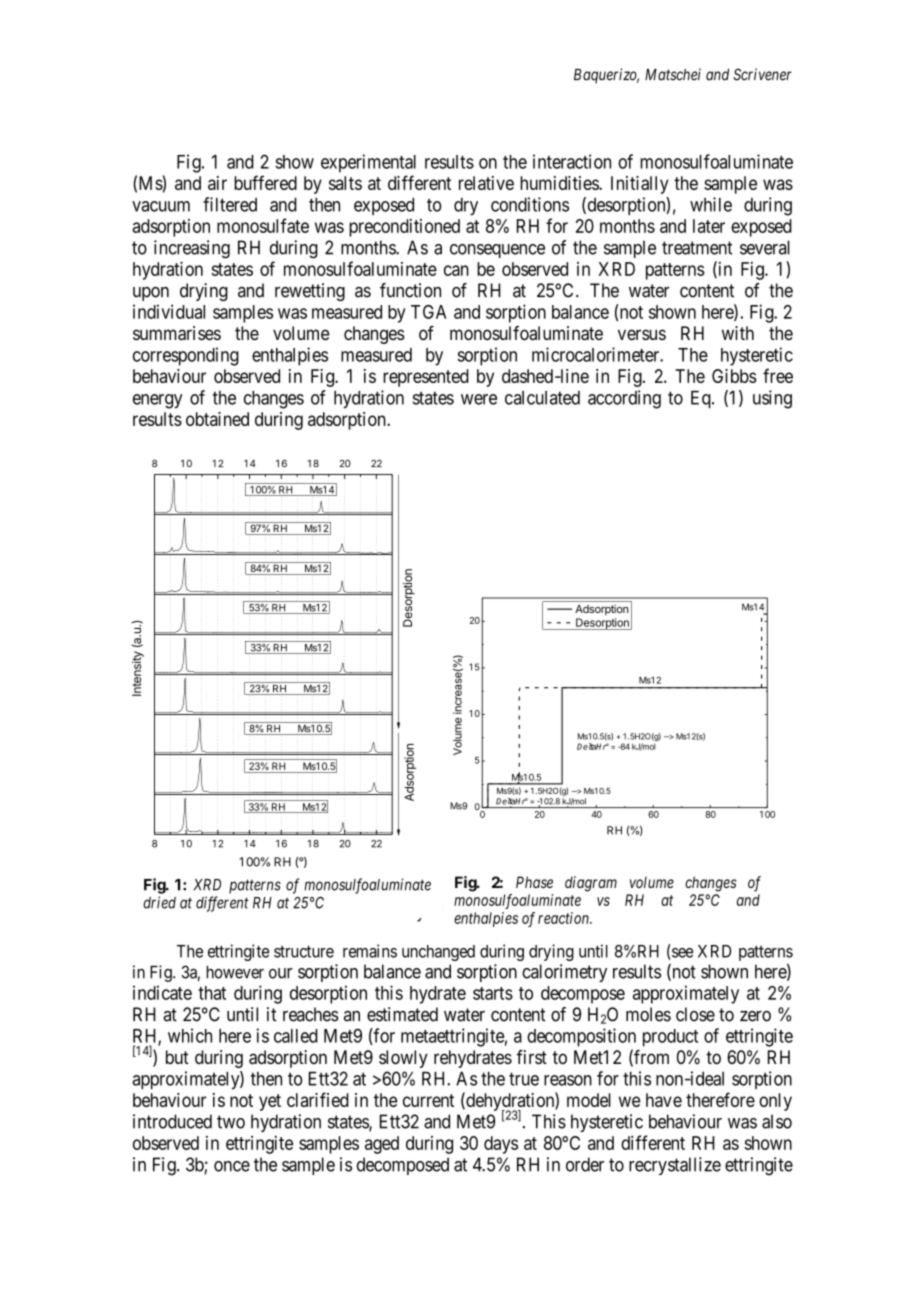 The image size is (924, 1308). What do you see at coordinates (734, 376) in the screenshot?
I see `Gibbs` at bounding box center [734, 376].
